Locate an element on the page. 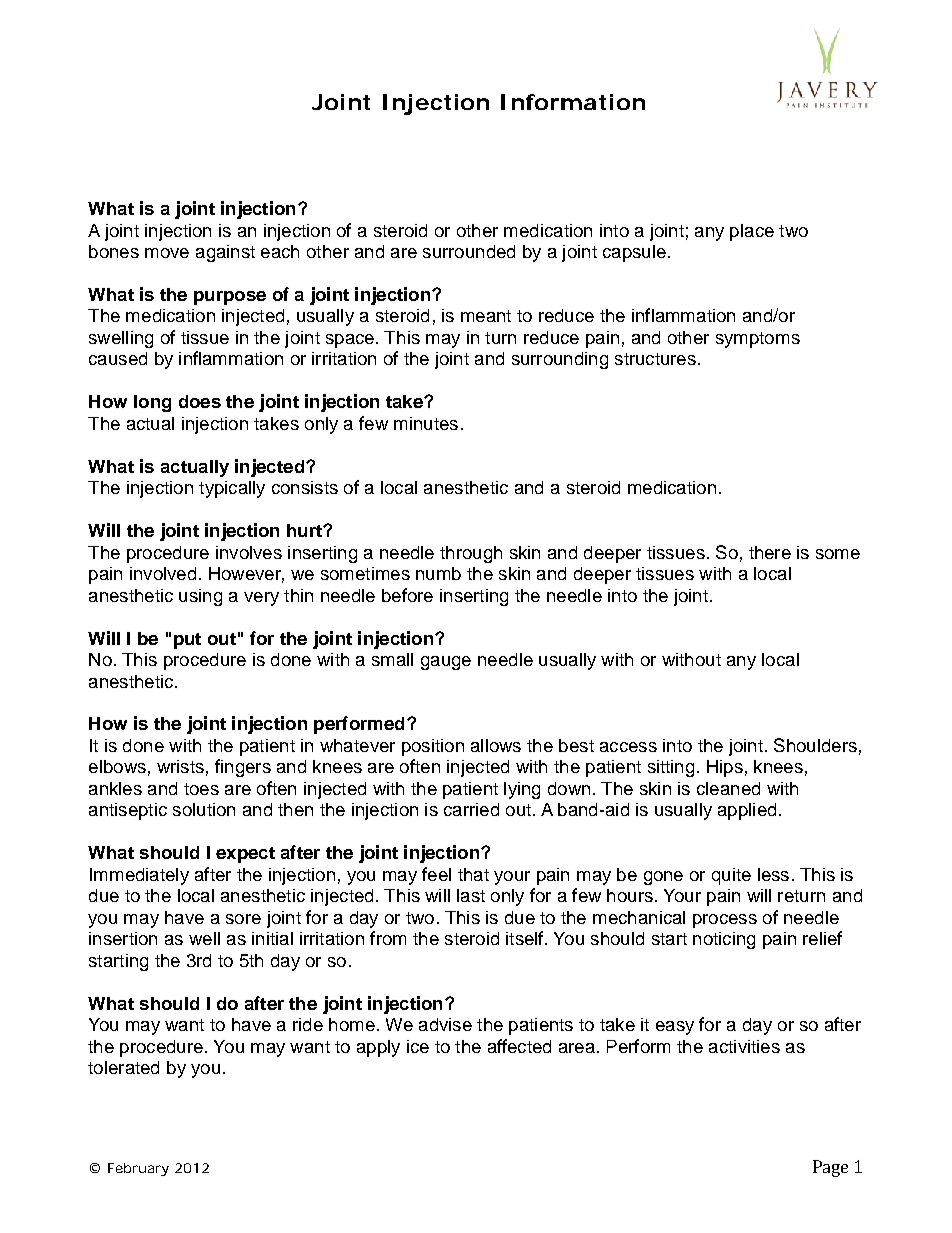 The image size is (952, 1233). quite is located at coordinates (731, 876).
